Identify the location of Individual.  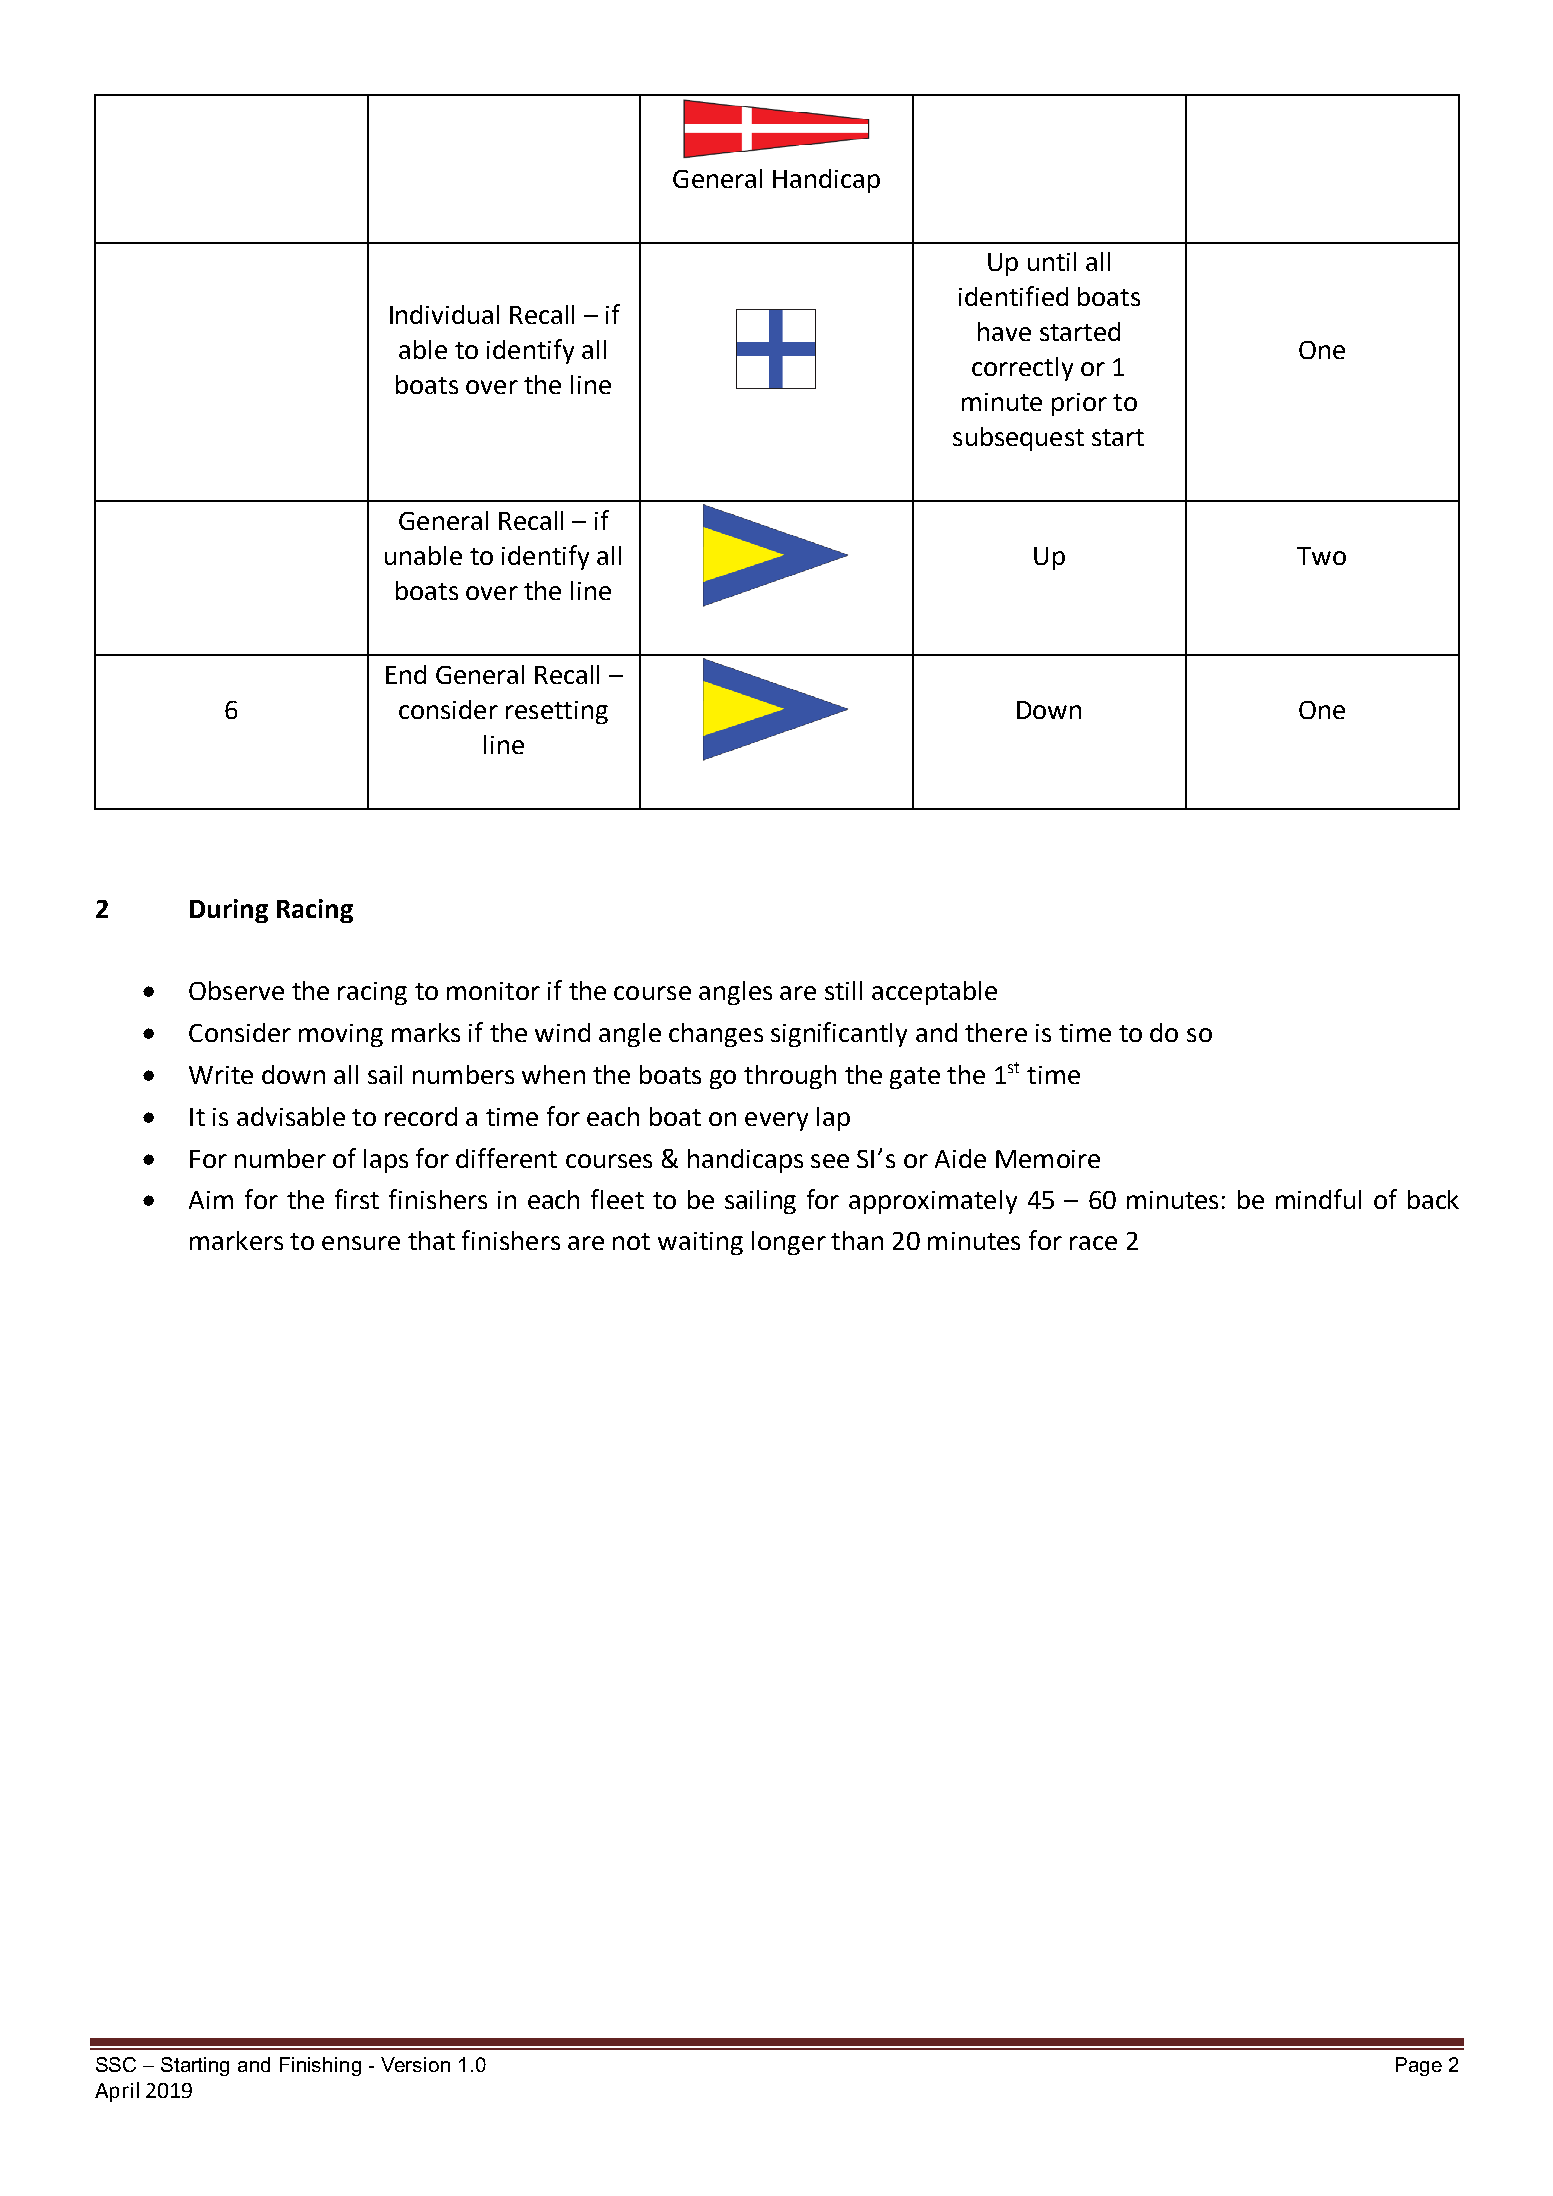
(444, 314).
